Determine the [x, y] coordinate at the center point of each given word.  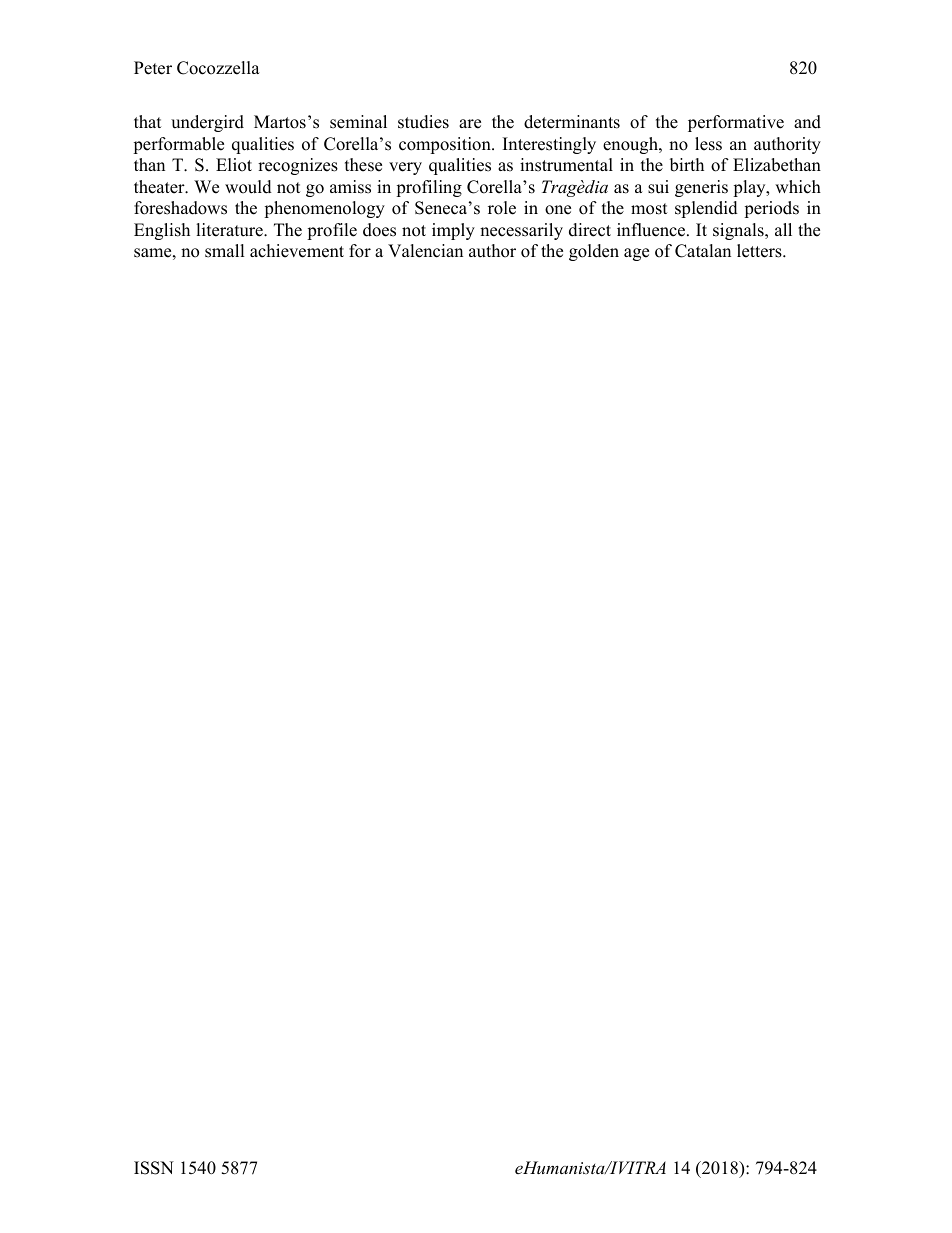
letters [760, 251]
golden [594, 252]
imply [453, 231]
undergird [207, 123]
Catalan [703, 251]
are [470, 124]
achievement [297, 251]
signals [739, 231]
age [636, 254]
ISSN [154, 1168]
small [225, 251]
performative [736, 123]
